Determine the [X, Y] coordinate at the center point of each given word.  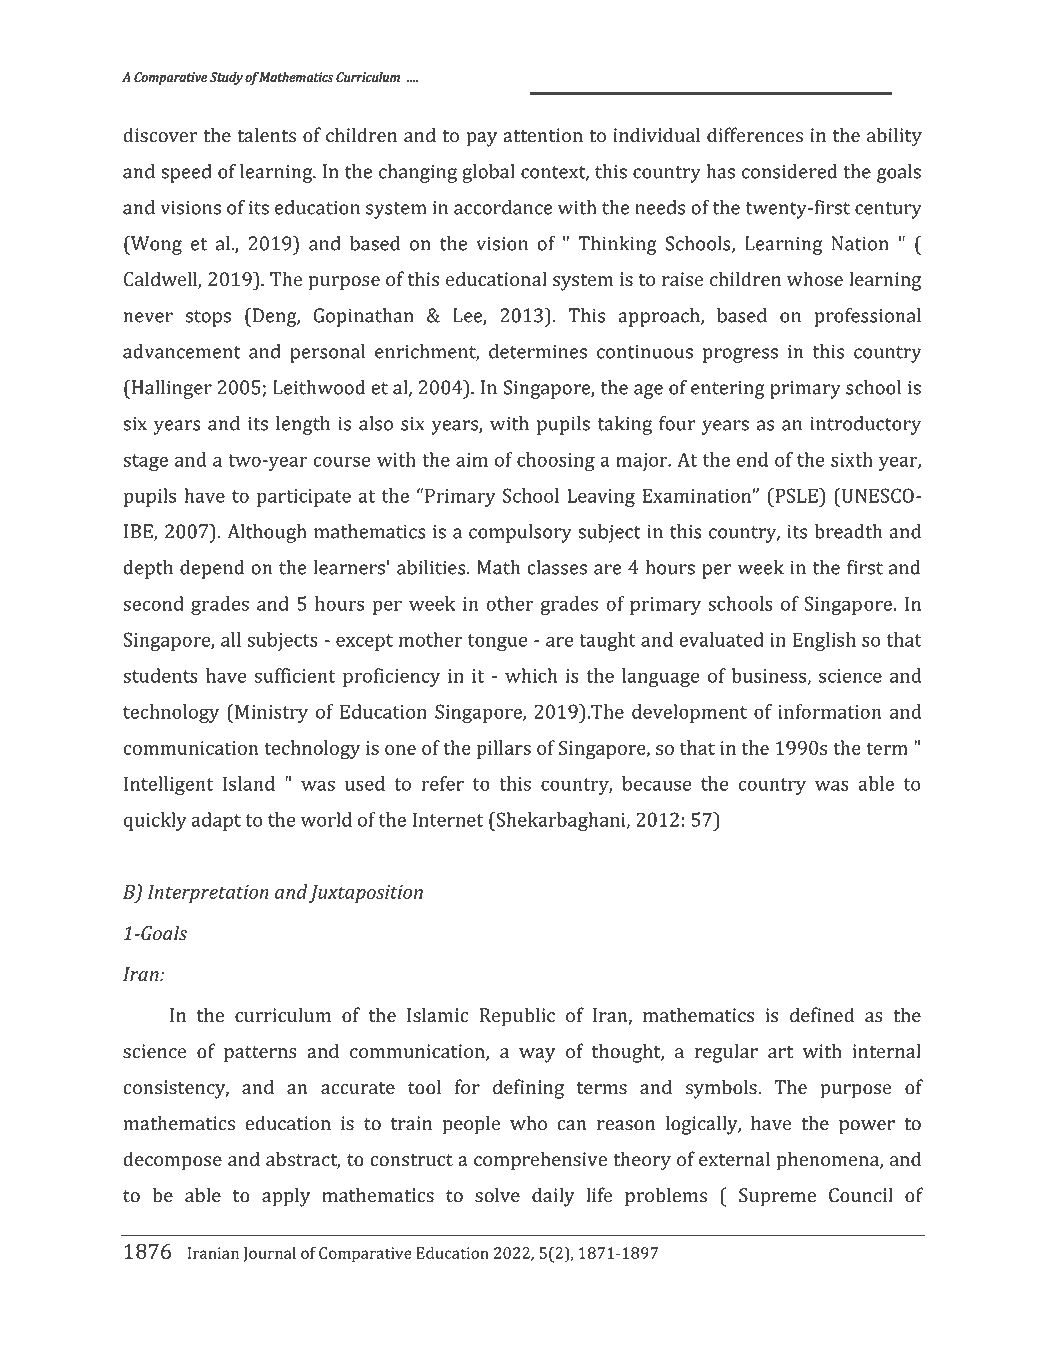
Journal [269, 1254]
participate [304, 498]
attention [543, 135]
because [656, 783]
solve [497, 1195]
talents [266, 135]
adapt [216, 821]
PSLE [796, 495]
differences [755, 135]
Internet [448, 819]
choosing [556, 461]
